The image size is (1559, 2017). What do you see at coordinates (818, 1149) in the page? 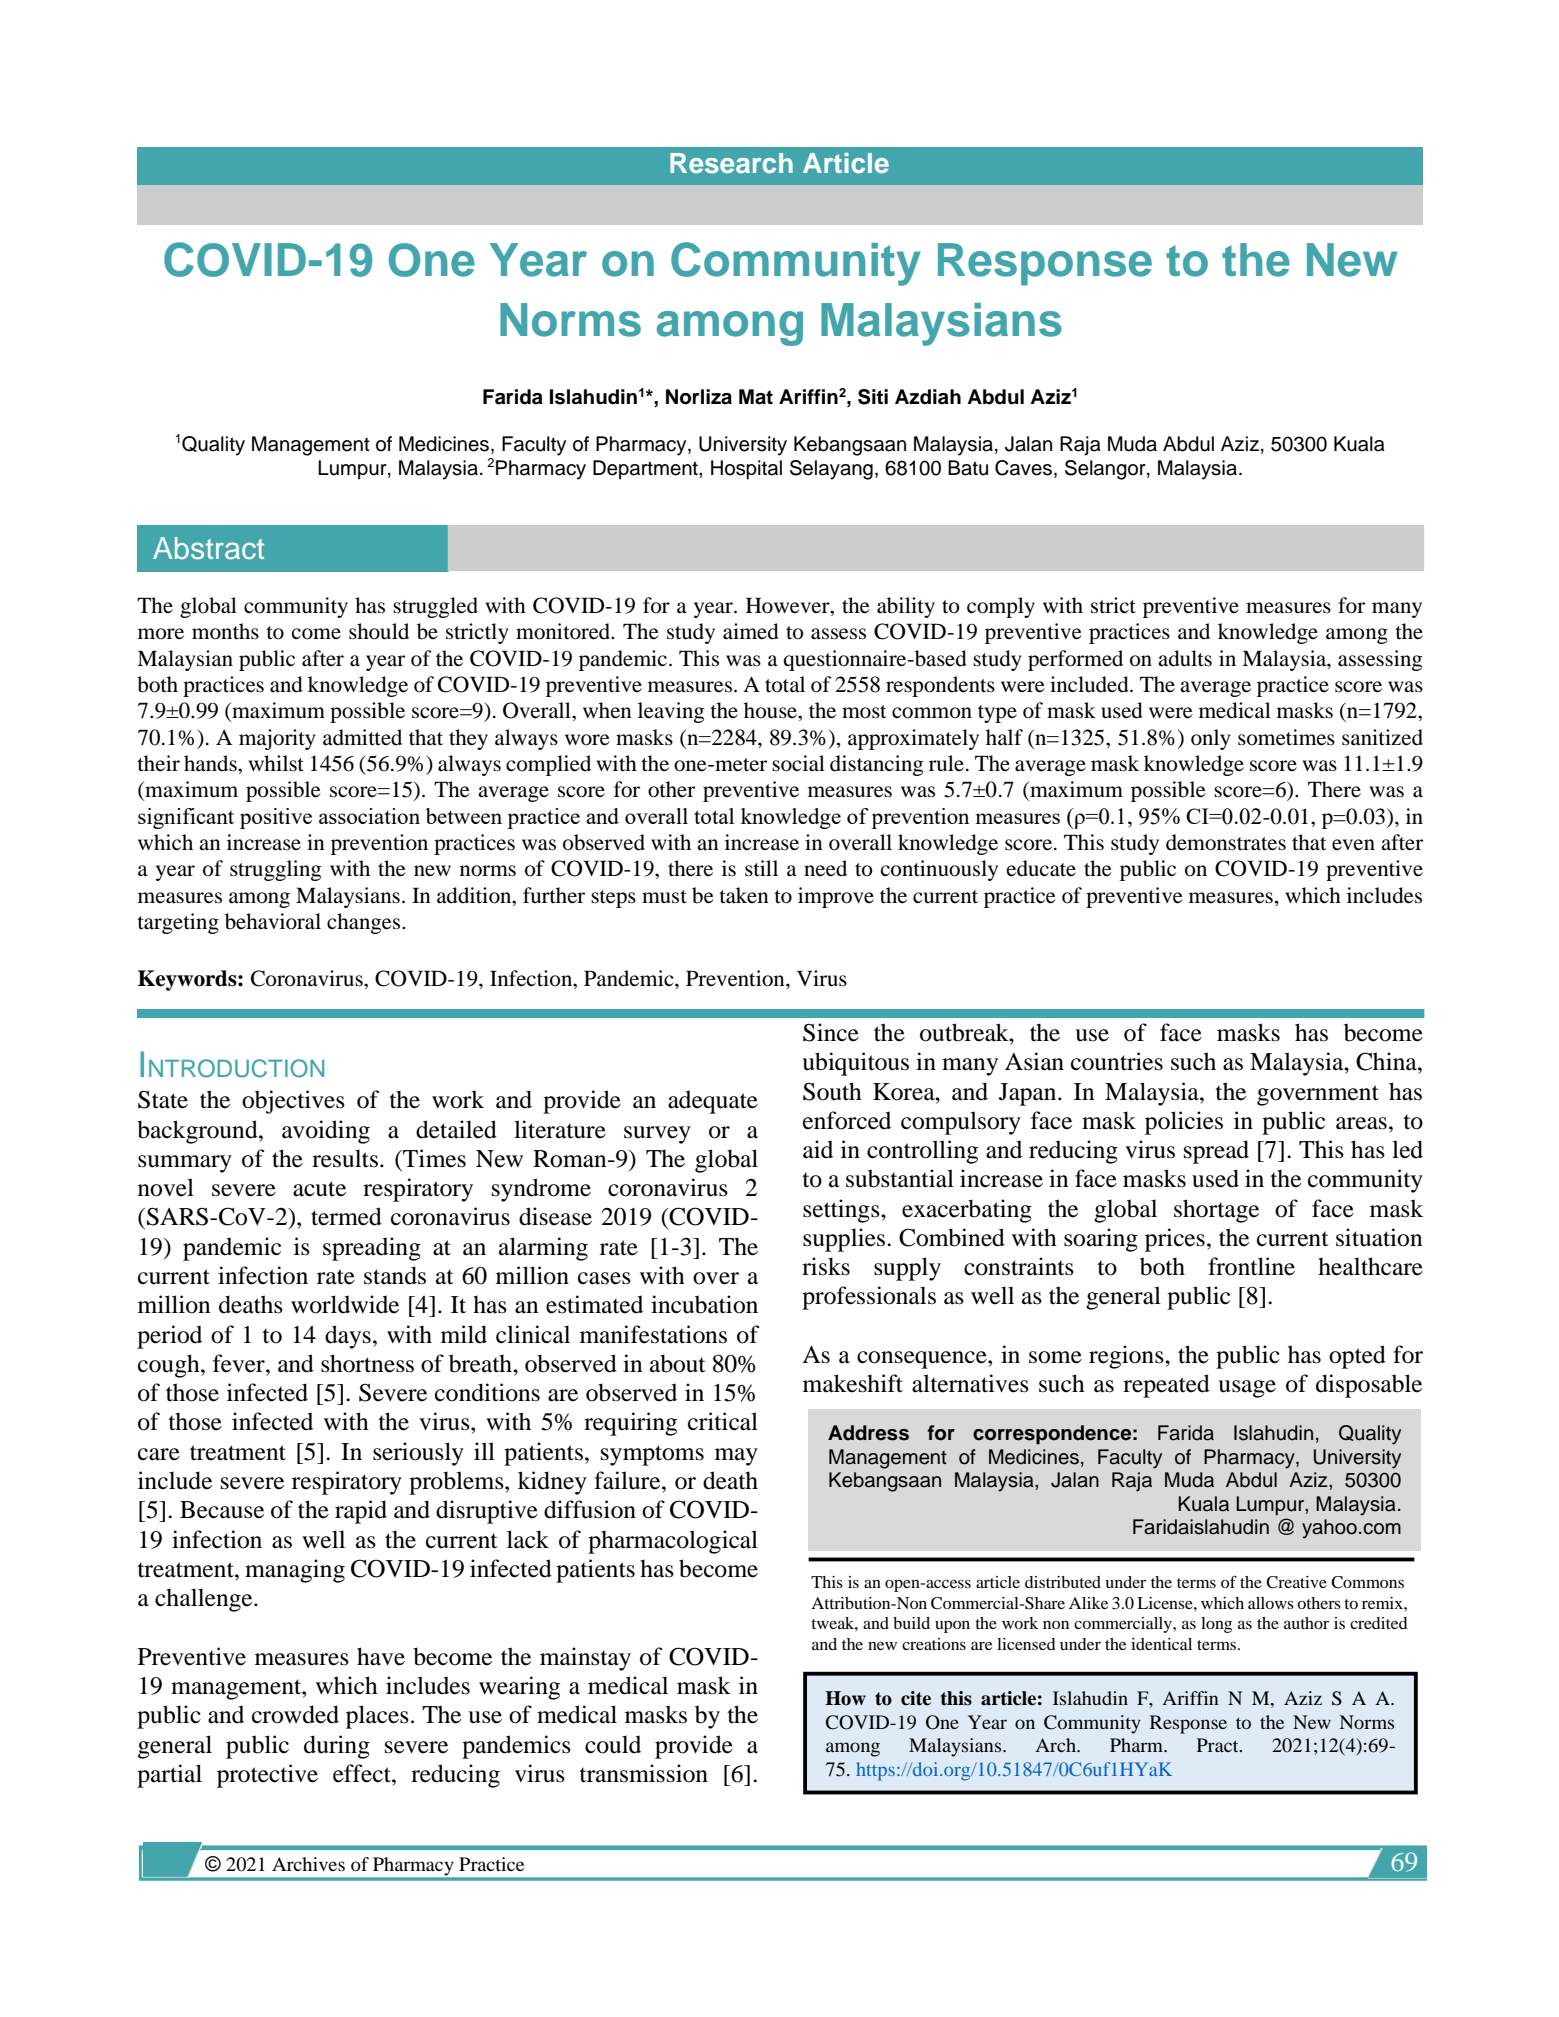
I see `aid` at bounding box center [818, 1149].
